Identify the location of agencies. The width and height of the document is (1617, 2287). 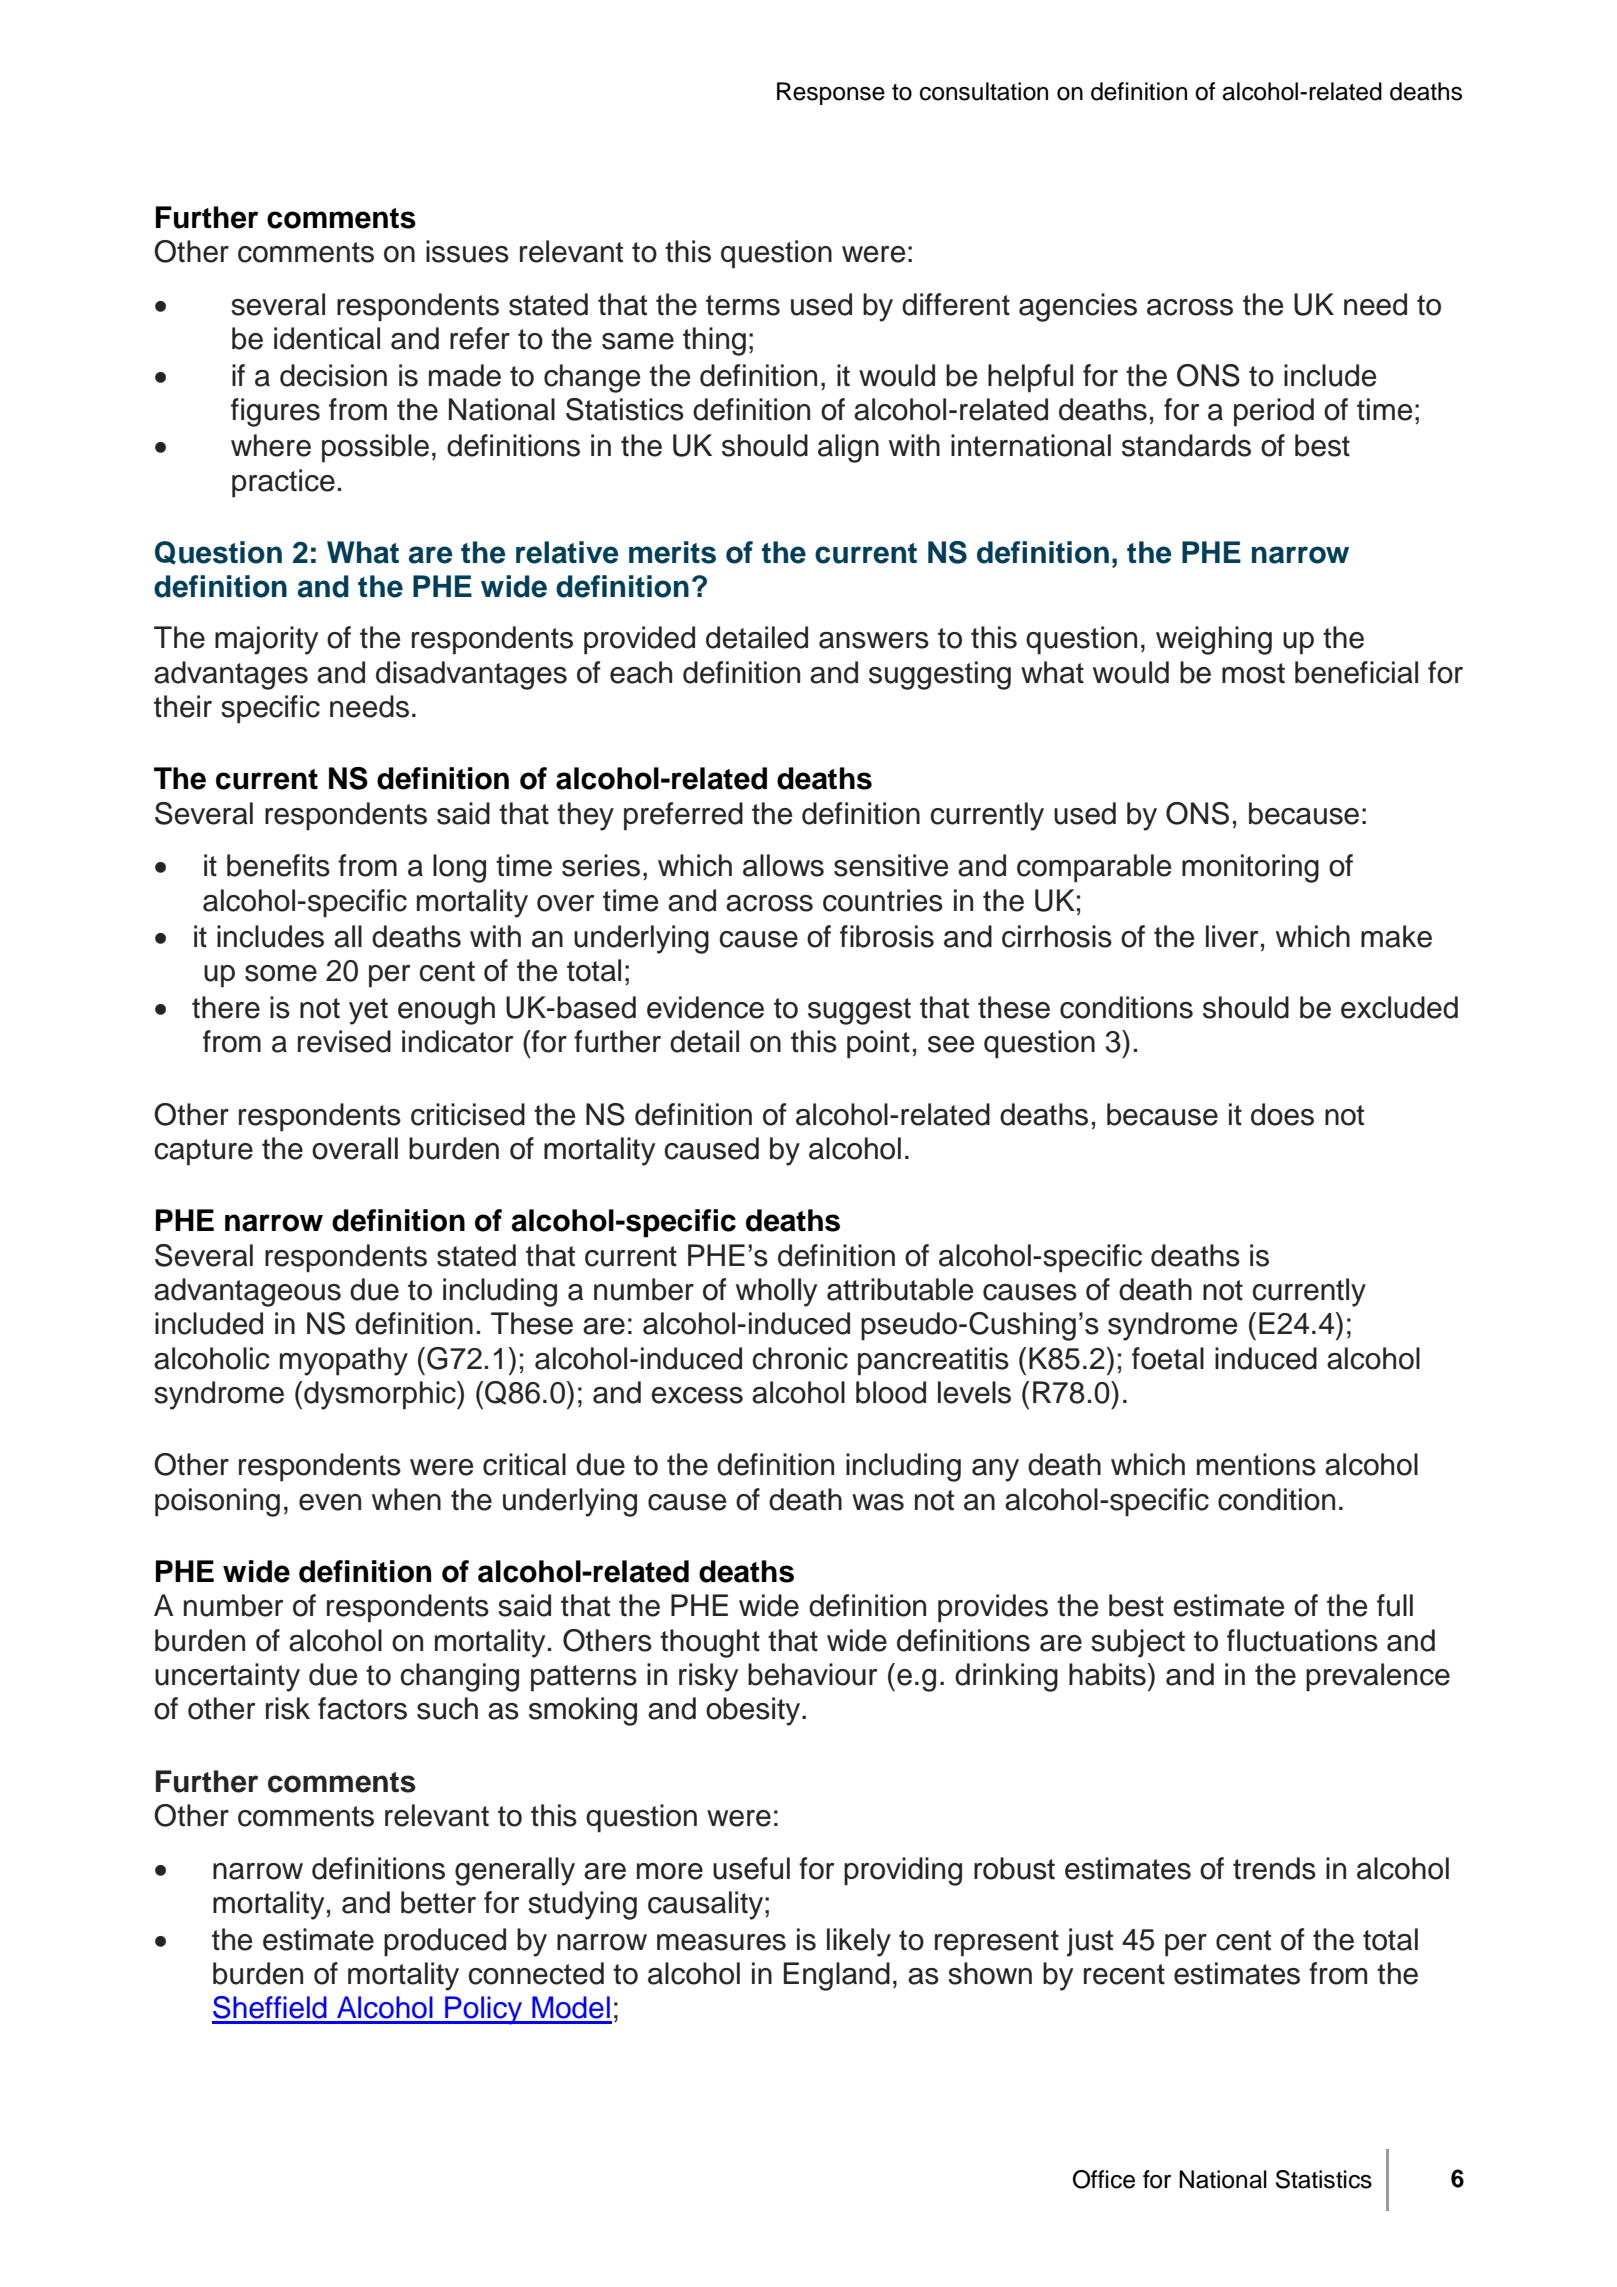
(1078, 307).
